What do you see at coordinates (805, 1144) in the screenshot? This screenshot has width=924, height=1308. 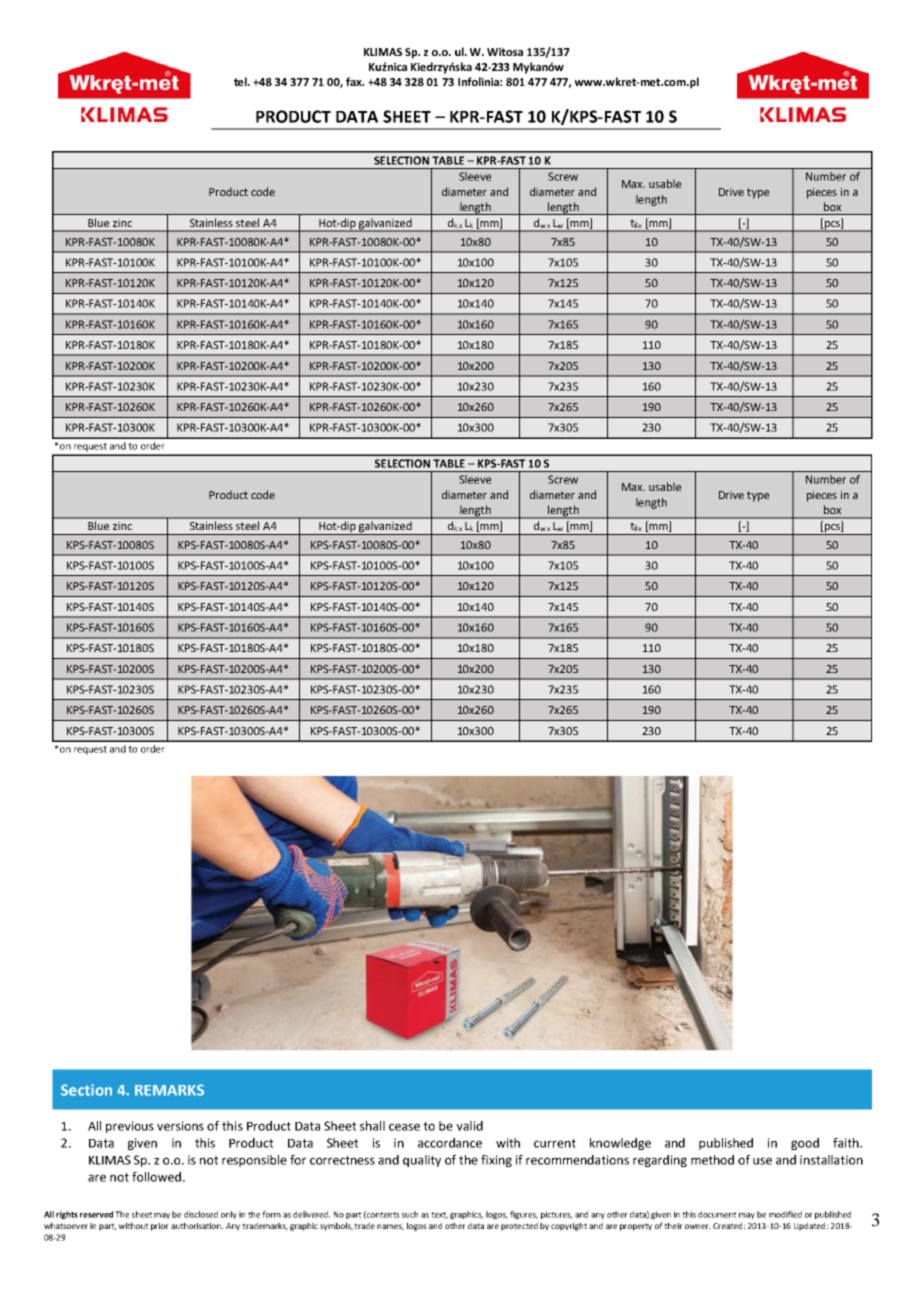 I see `good` at bounding box center [805, 1144].
